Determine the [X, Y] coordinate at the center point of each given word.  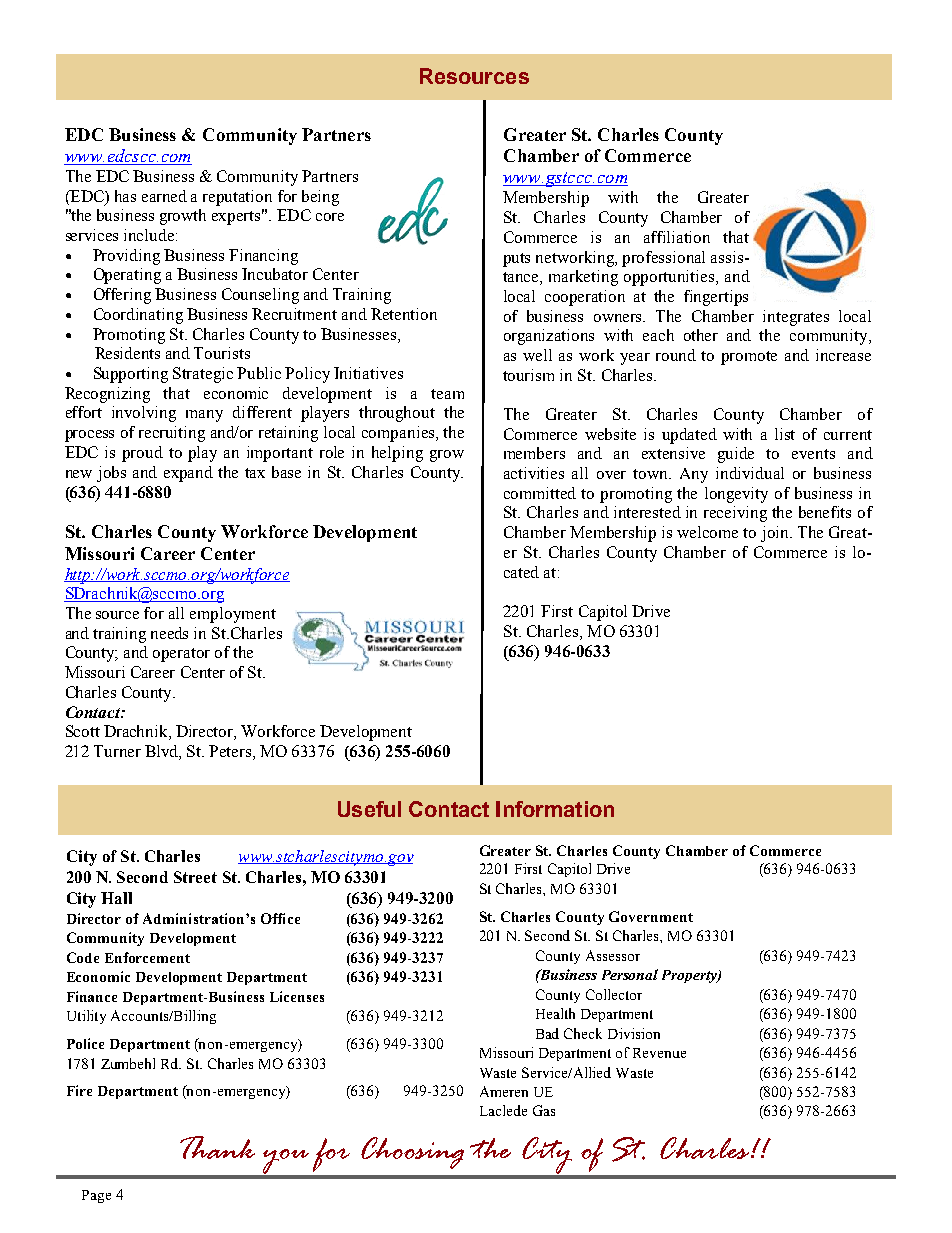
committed [540, 493]
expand [188, 474]
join [776, 534]
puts [516, 260]
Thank [217, 1147]
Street [195, 877]
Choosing [412, 1153]
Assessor [613, 955]
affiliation [677, 237]
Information [555, 809]
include [149, 235]
